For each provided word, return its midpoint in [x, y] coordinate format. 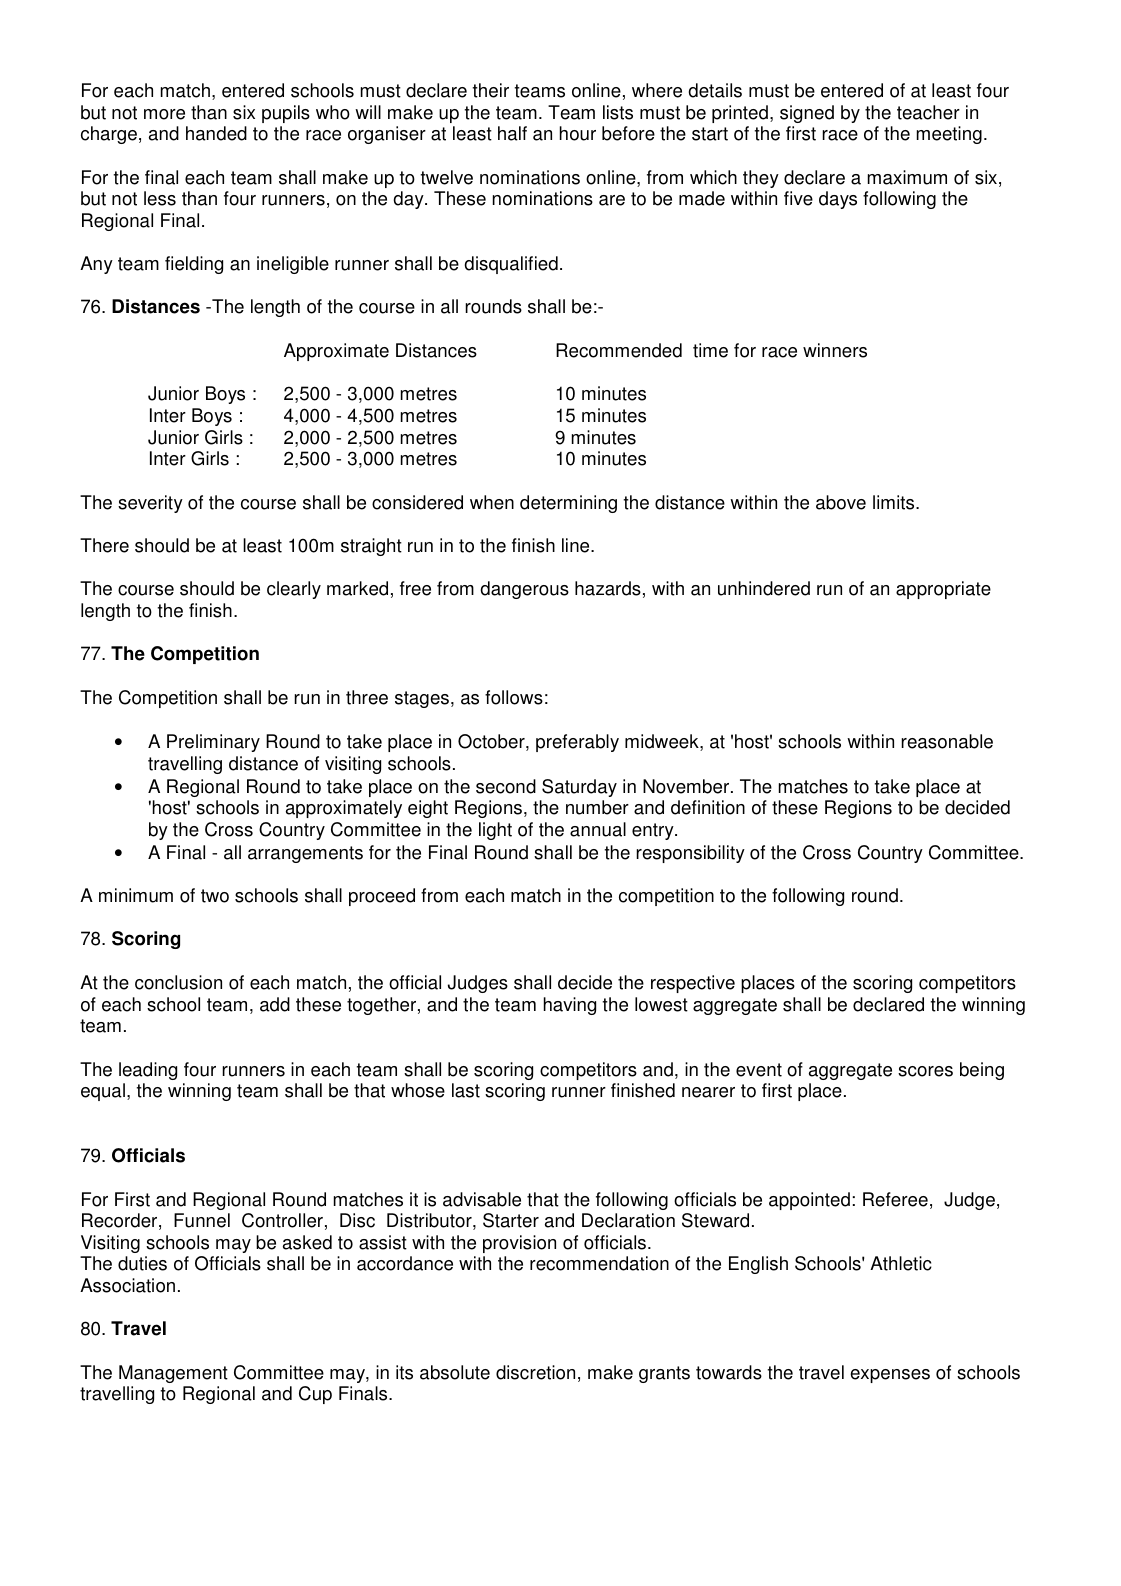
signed [807, 114]
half [512, 133]
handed [216, 133]
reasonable [947, 741]
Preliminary [213, 743]
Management [173, 1374]
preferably [577, 743]
